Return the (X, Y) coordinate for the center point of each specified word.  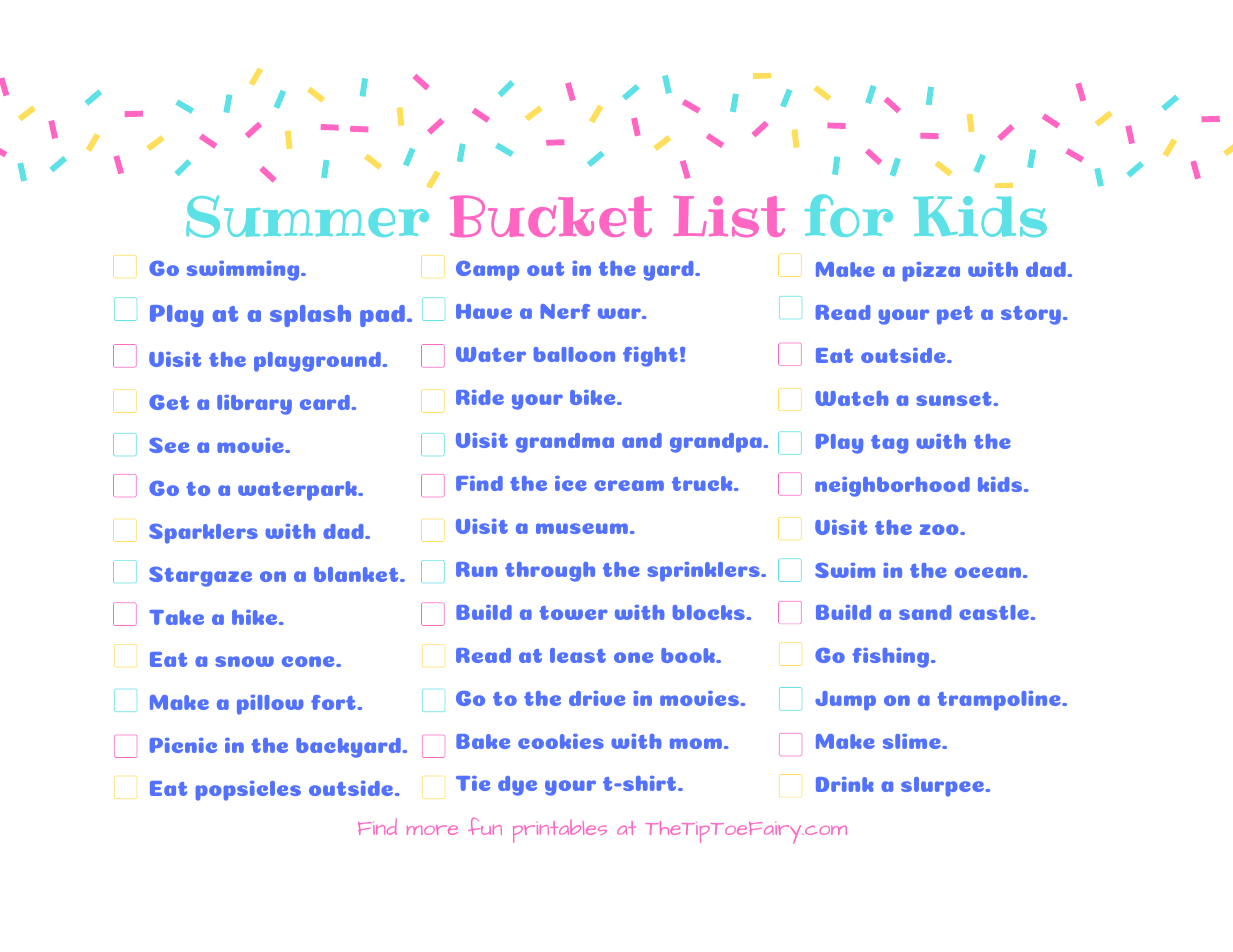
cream (629, 485)
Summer (307, 217)
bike (594, 397)
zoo (940, 529)
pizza (931, 272)
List (729, 216)
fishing (892, 658)
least (578, 655)
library (254, 405)
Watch (852, 398)
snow (244, 661)
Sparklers (203, 534)
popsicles (248, 791)
